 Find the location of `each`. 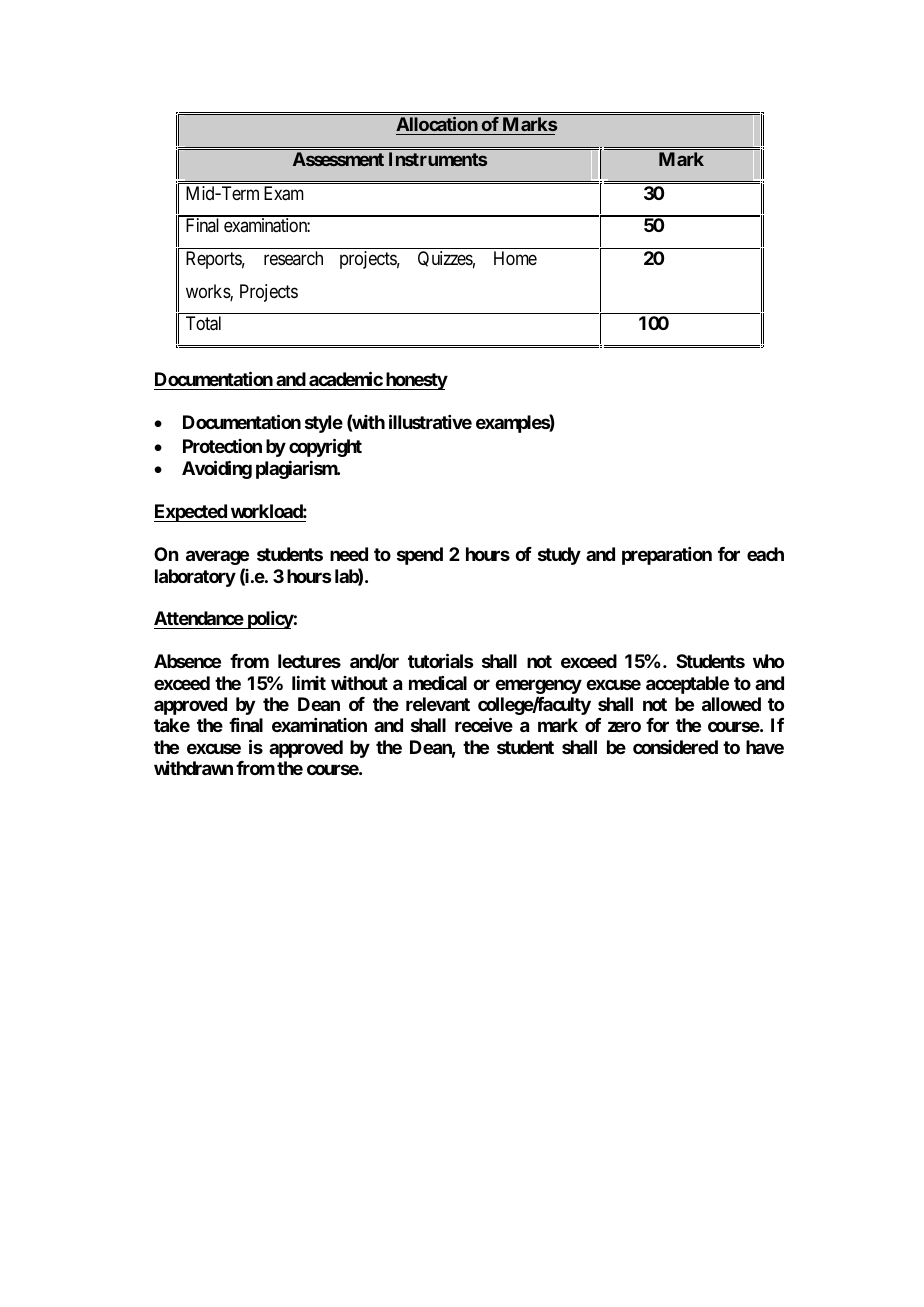

each is located at coordinates (765, 554).
